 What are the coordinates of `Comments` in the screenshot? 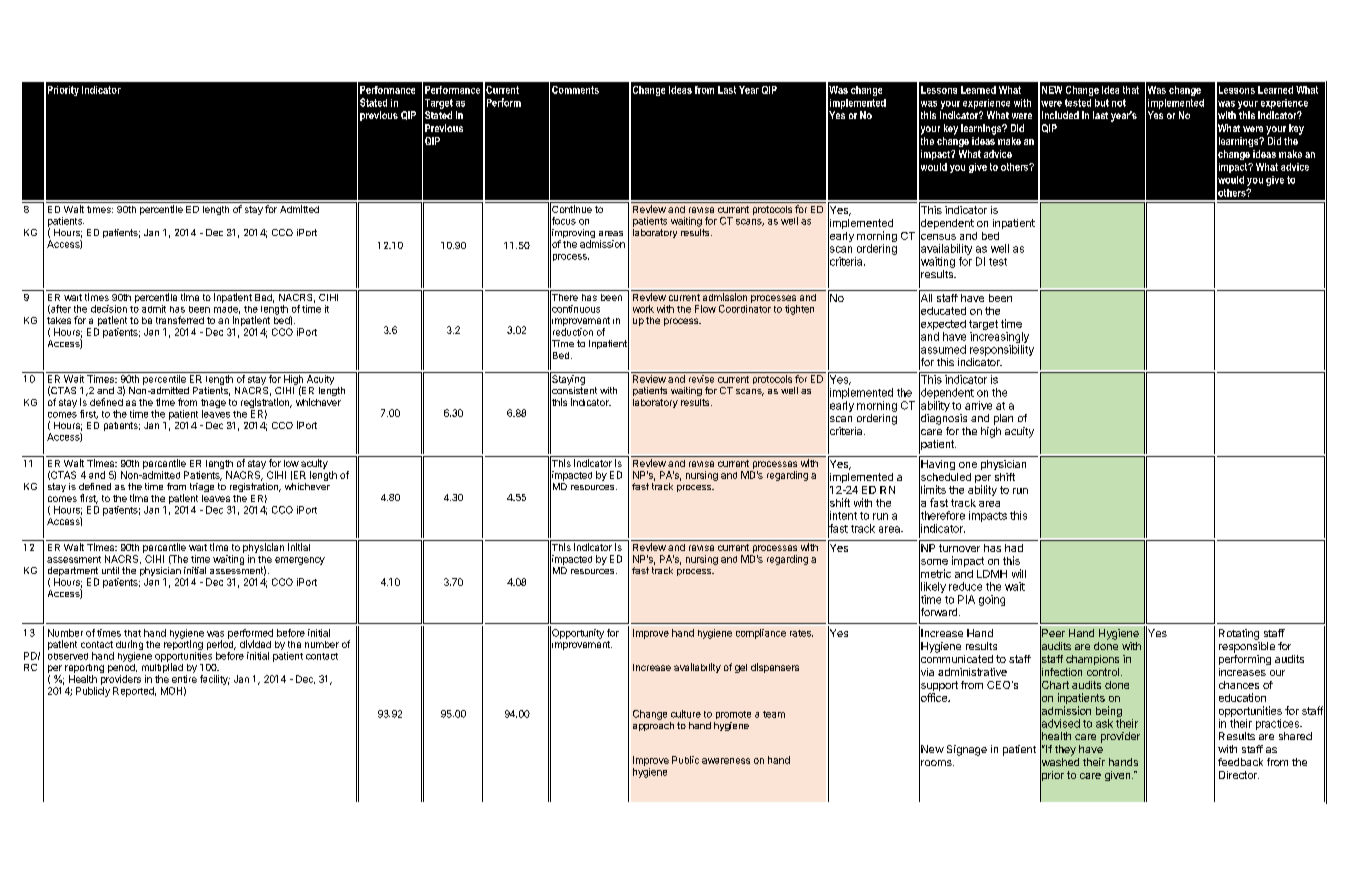 It's located at (575, 90).
